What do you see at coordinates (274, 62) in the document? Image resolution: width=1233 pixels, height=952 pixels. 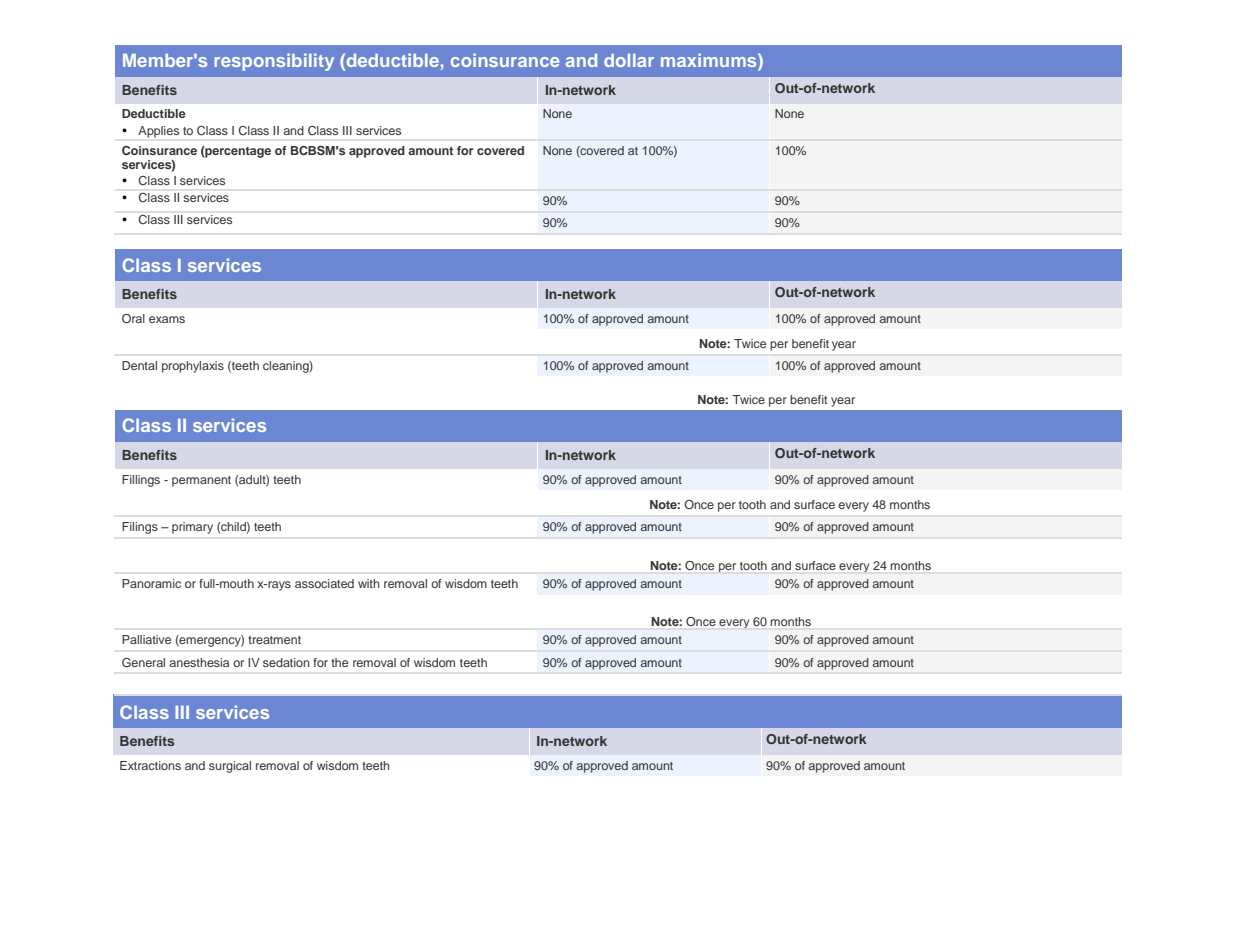 I see `responsibility` at bounding box center [274, 62].
